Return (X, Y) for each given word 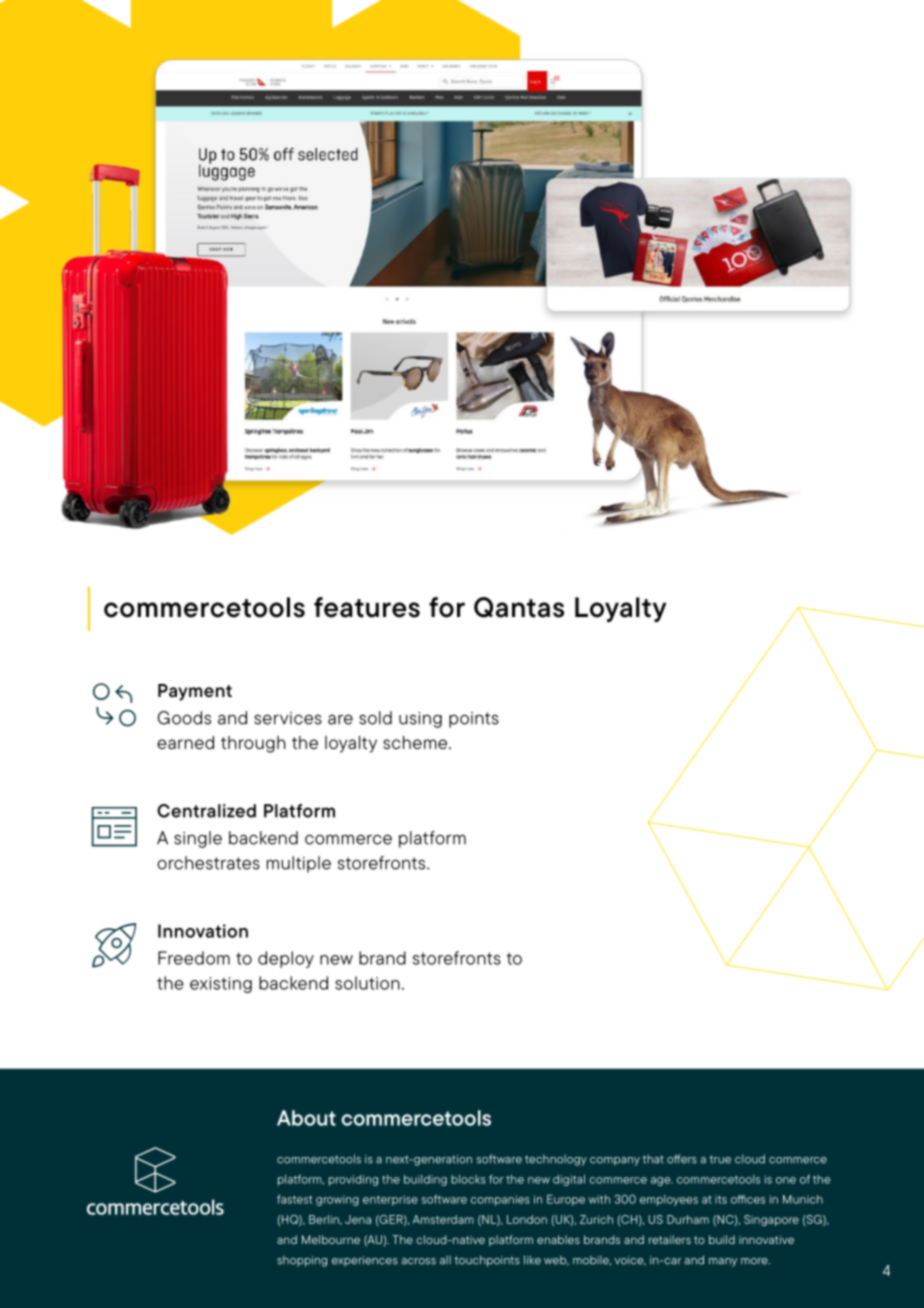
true (720, 1159)
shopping (302, 1261)
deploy (286, 959)
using (420, 720)
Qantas (519, 607)
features (367, 607)
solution (367, 983)
